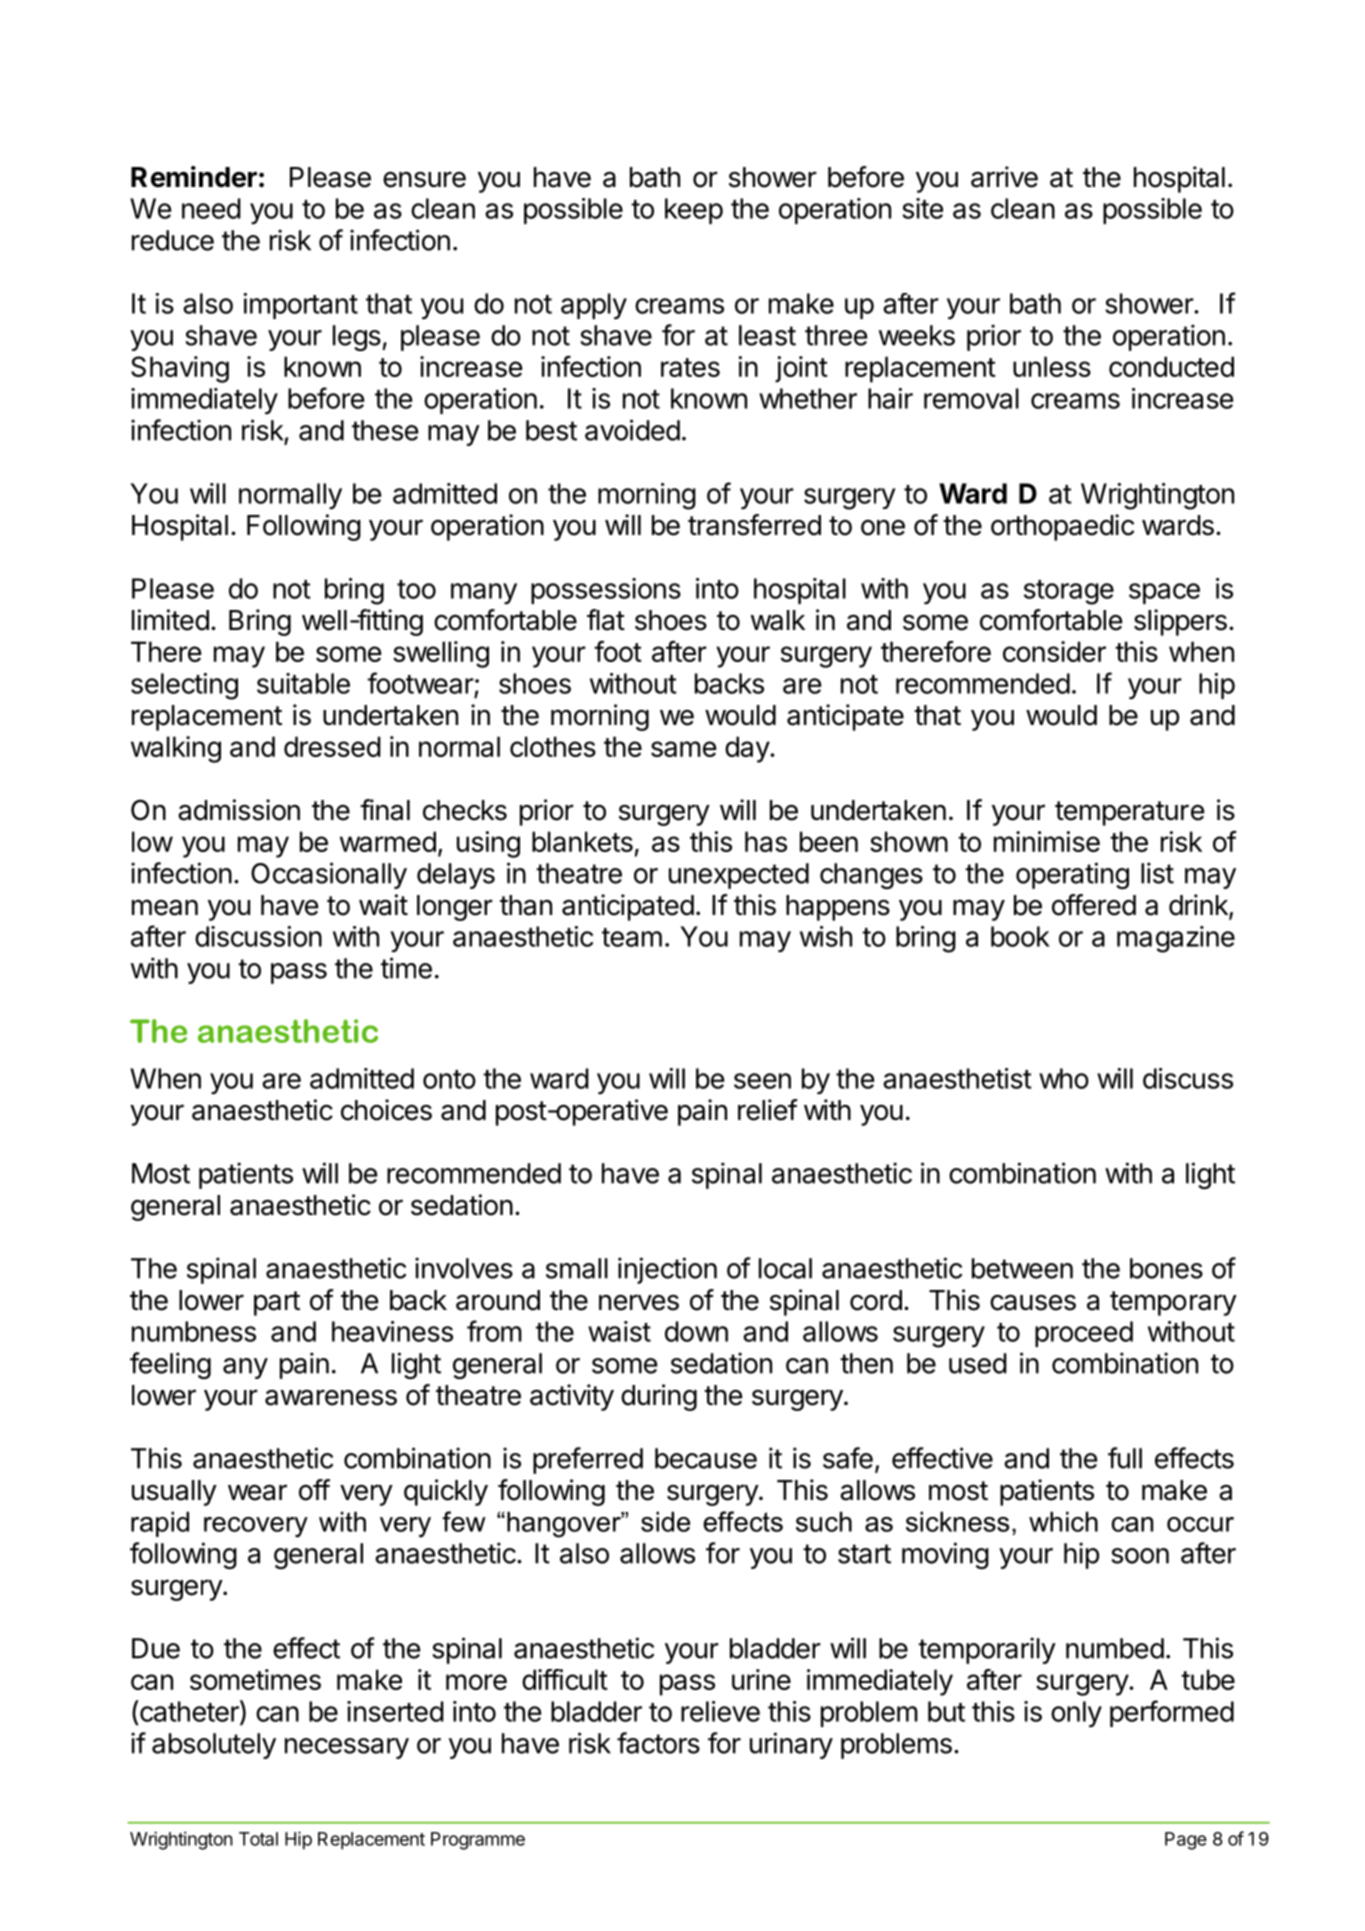  Describe the element at coordinates (754, 525) in the page. I see `transferred` at that location.
